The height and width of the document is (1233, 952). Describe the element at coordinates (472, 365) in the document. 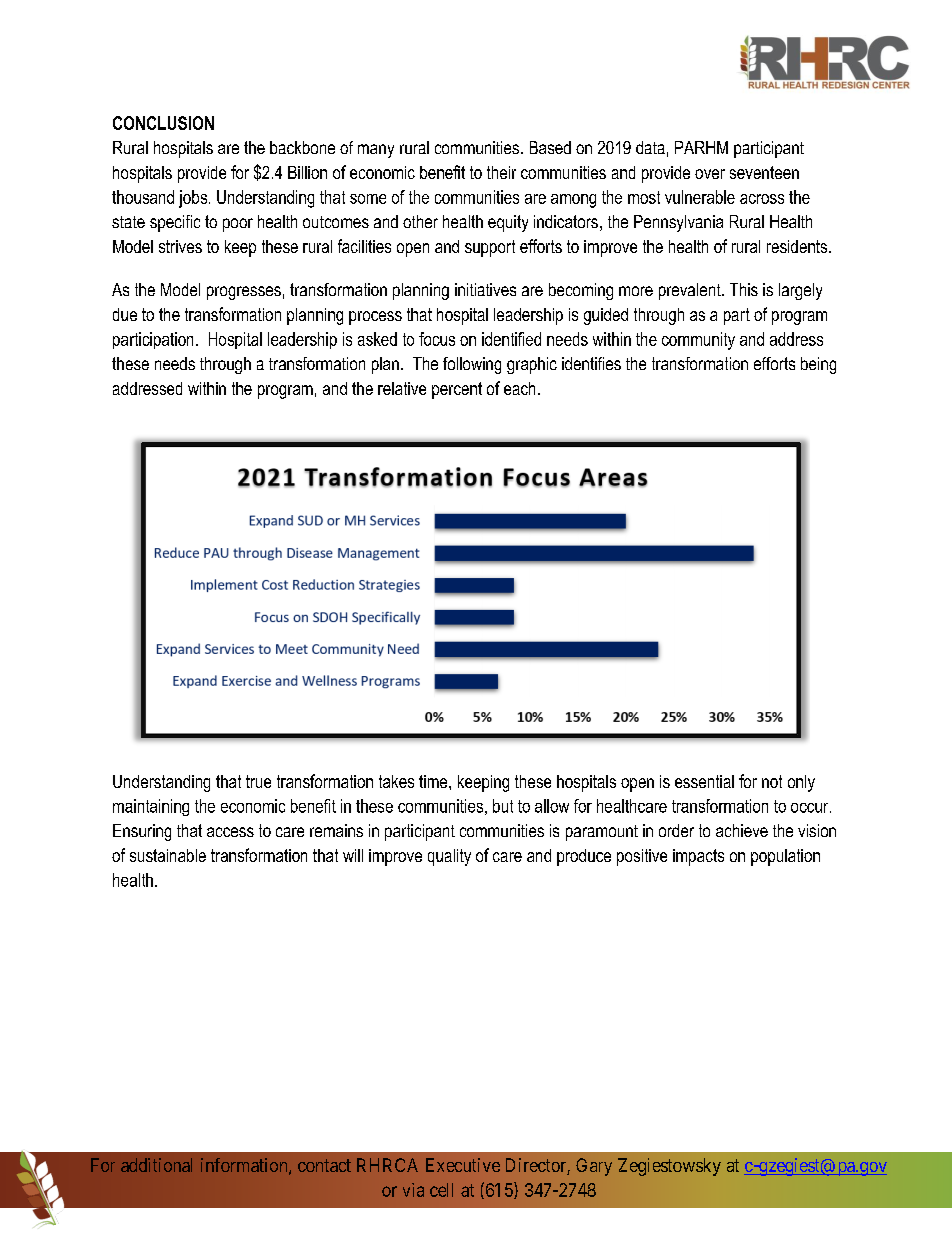

I see `following` at that location.
